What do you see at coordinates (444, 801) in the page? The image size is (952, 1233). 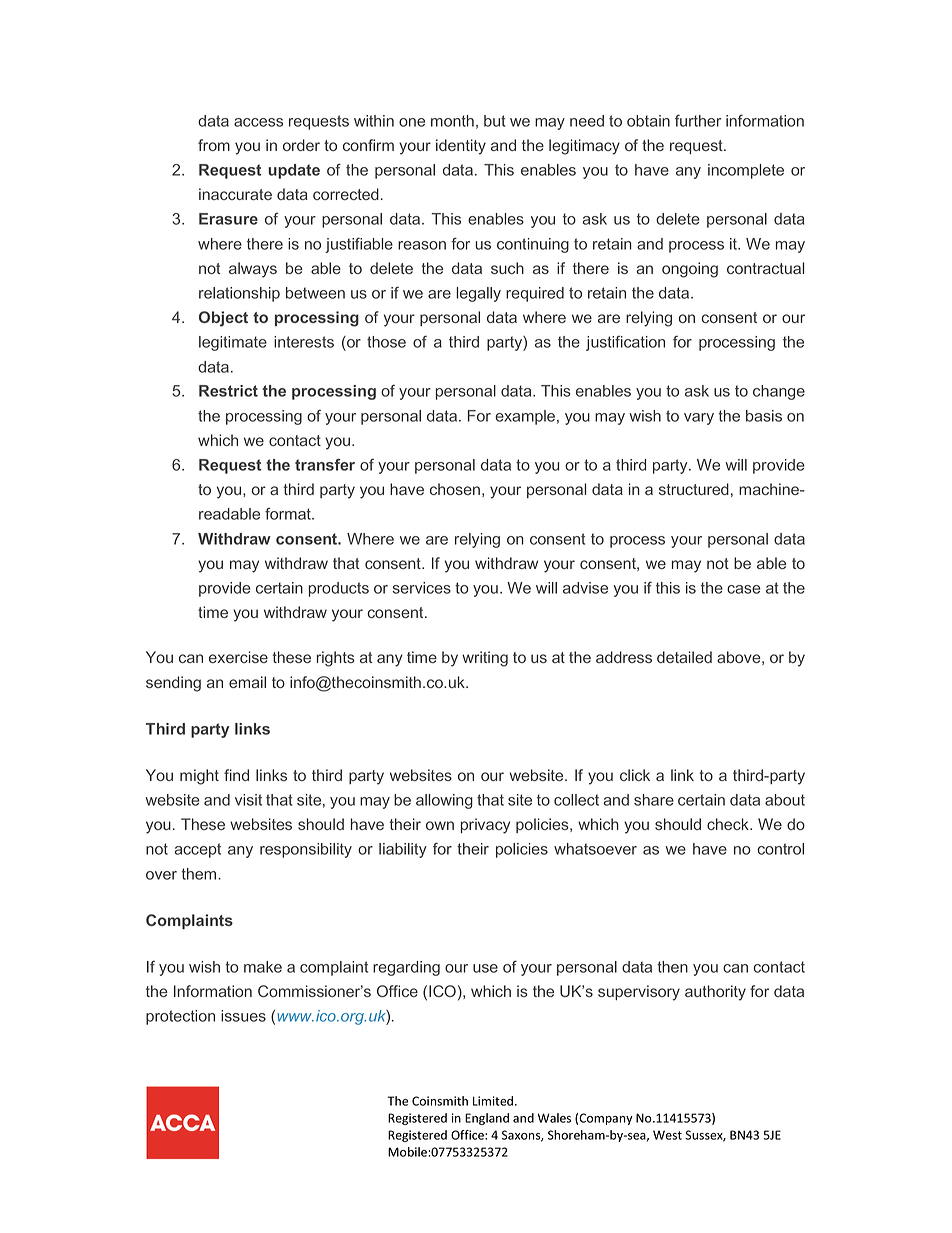 I see `allowing` at bounding box center [444, 801].
